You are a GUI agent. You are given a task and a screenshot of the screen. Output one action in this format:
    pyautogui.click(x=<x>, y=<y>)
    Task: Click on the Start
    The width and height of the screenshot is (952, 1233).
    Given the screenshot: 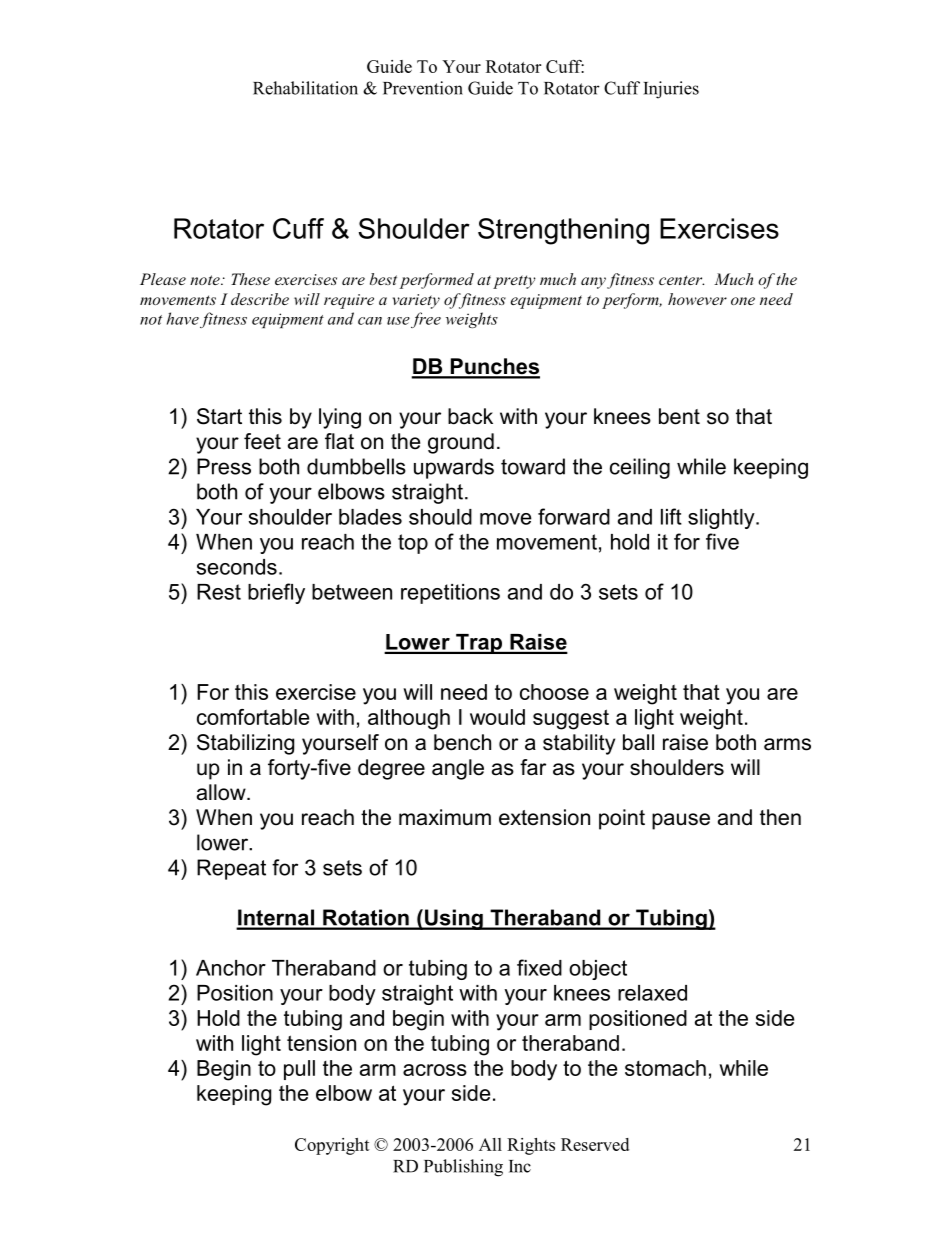 What is the action you would take?
    pyautogui.click(x=219, y=416)
